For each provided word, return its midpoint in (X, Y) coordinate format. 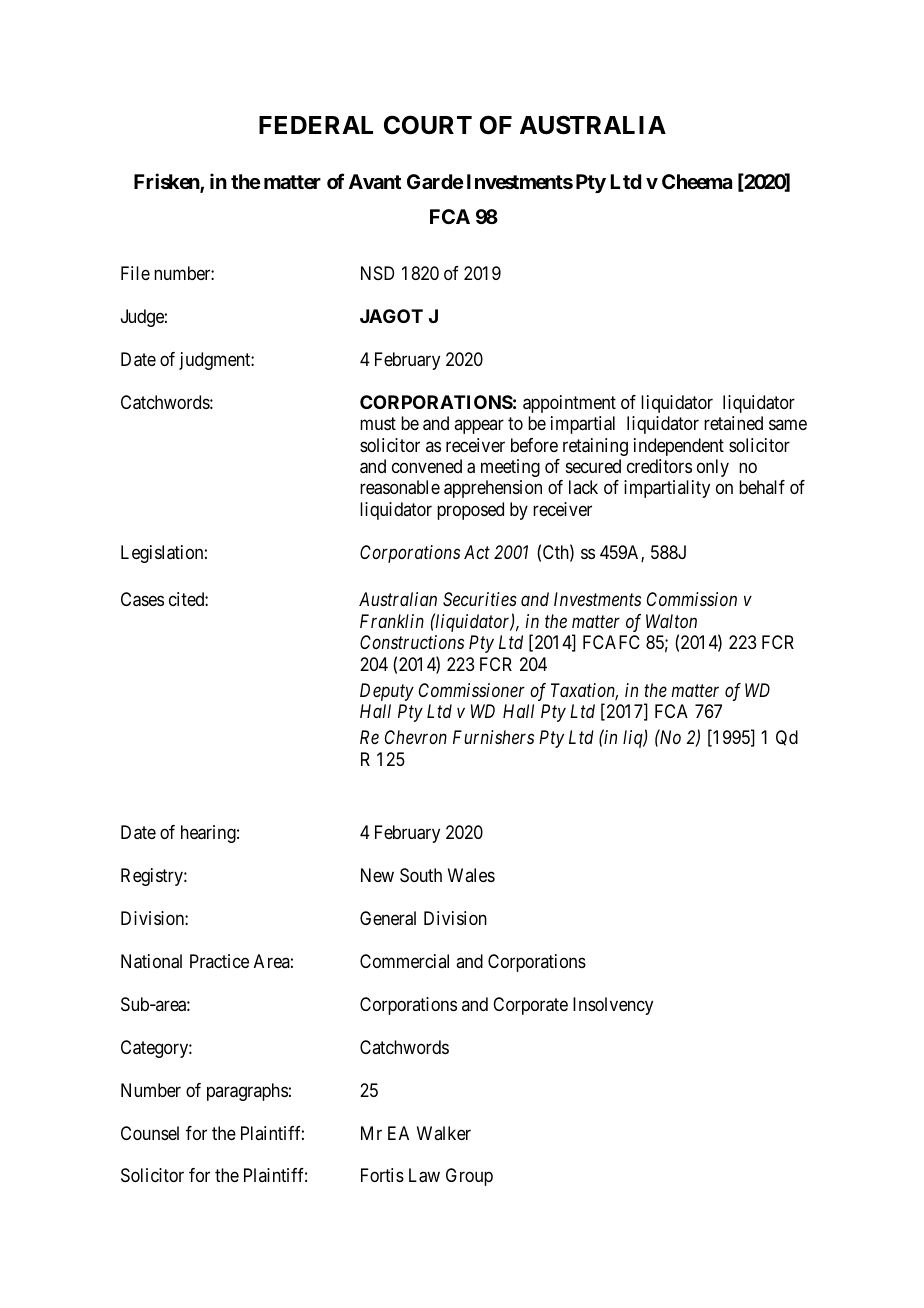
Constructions (412, 642)
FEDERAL (316, 125)
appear (479, 427)
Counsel (150, 1133)
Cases (142, 599)
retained (733, 423)
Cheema (697, 181)
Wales (471, 875)
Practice (219, 961)
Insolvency (613, 1006)
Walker (444, 1133)
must (378, 423)
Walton (671, 621)
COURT (428, 125)
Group (469, 1177)
